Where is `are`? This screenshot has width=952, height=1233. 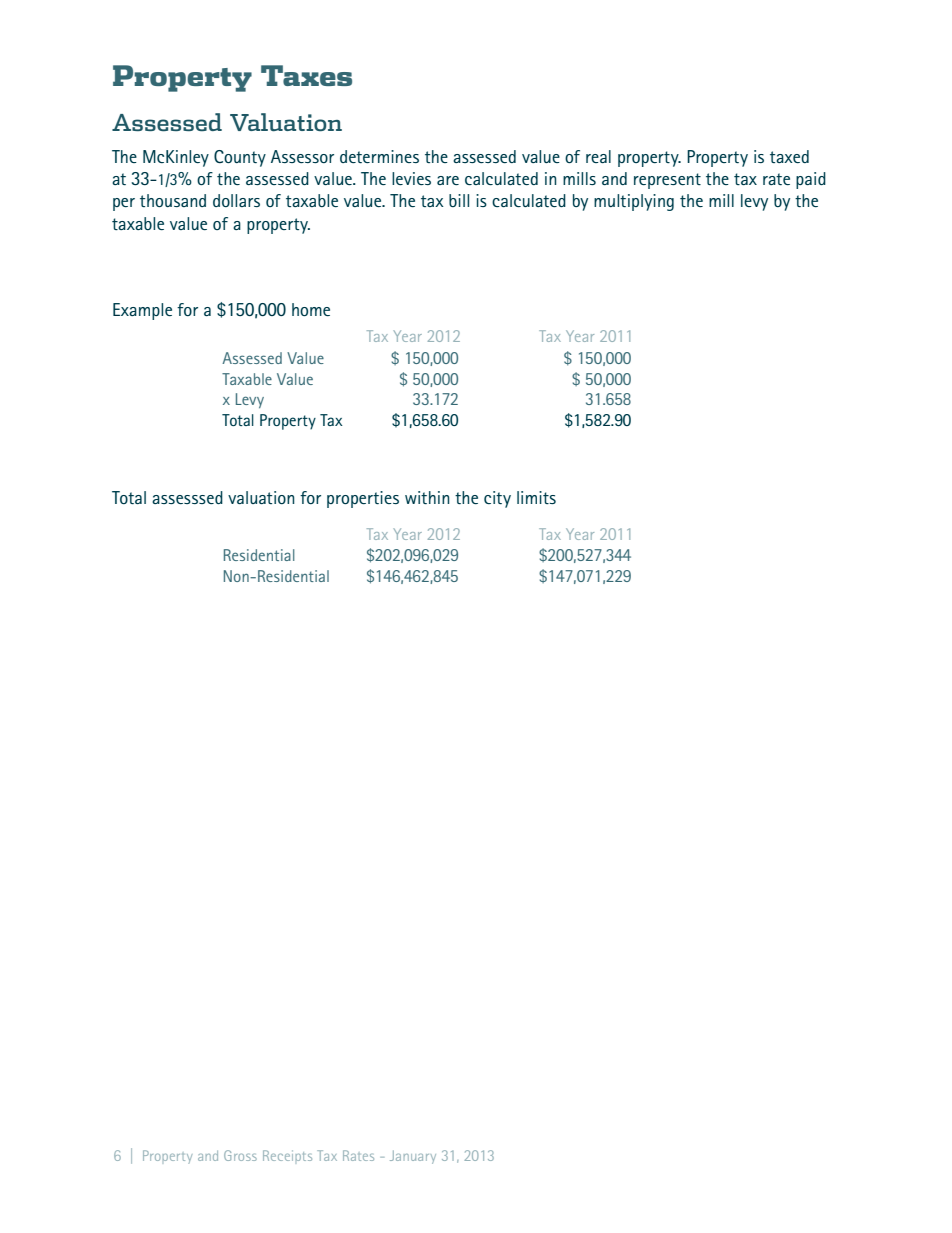 are is located at coordinates (448, 180).
